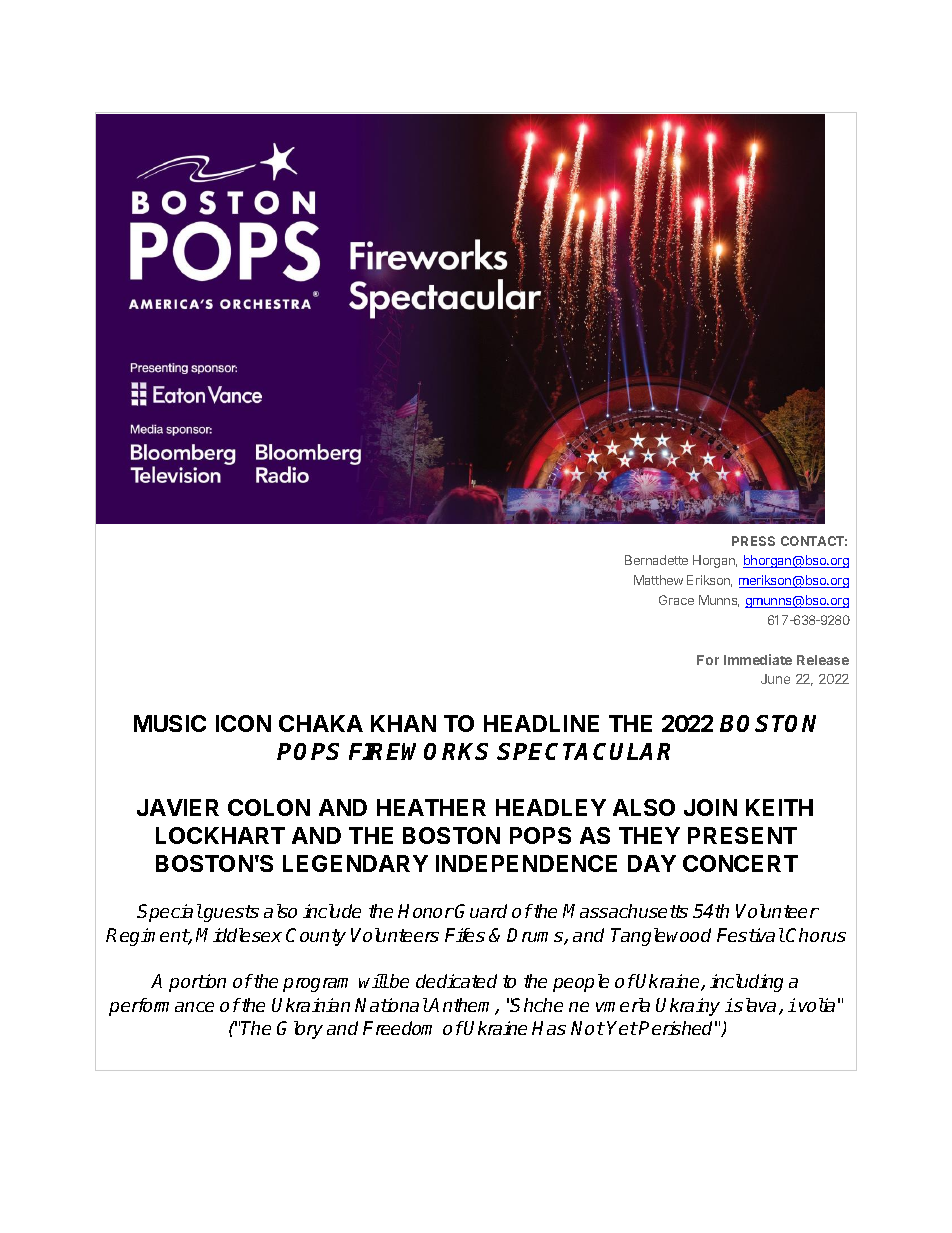  Describe the element at coordinates (456, 981) in the screenshot. I see `dedicated` at that location.
